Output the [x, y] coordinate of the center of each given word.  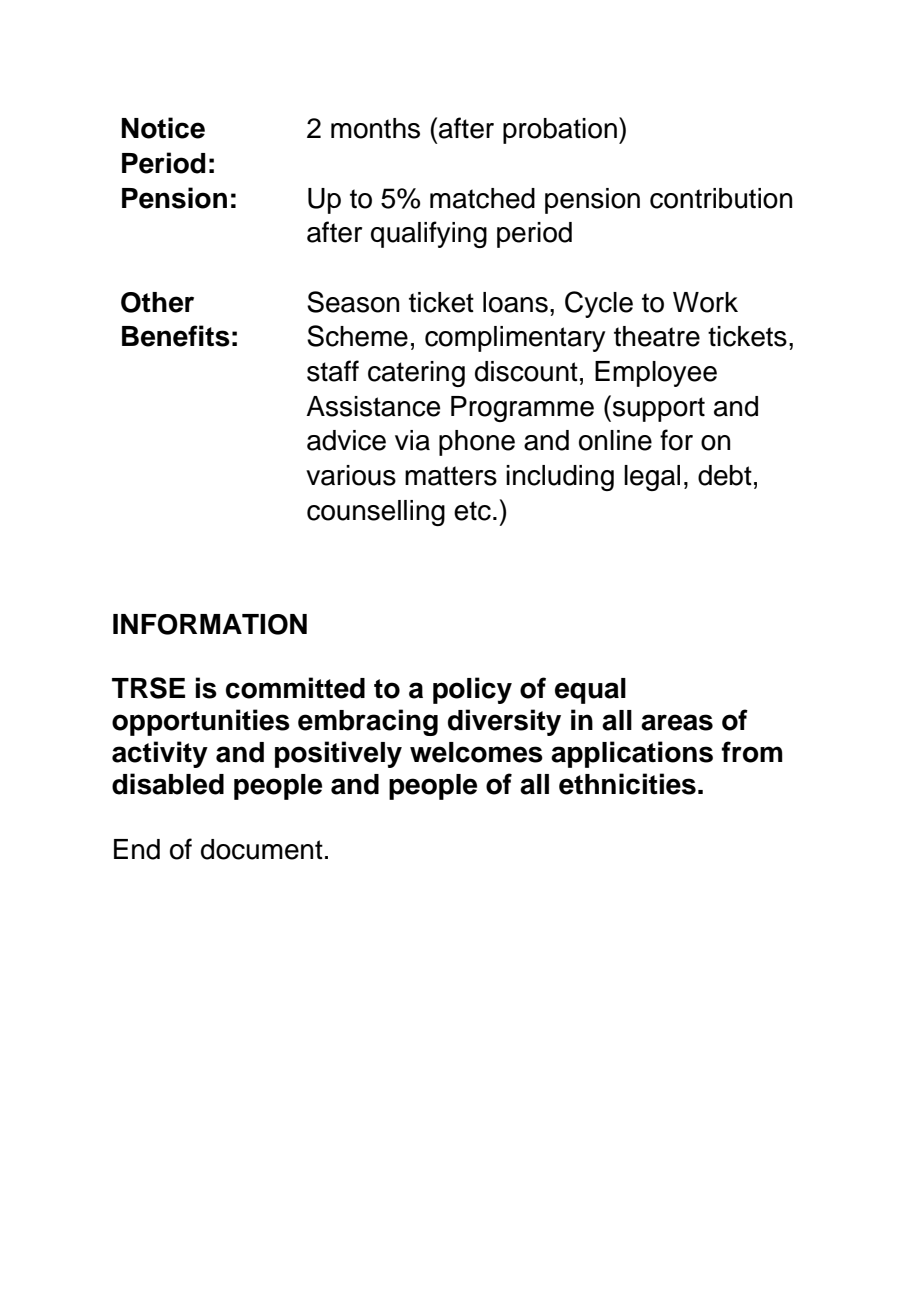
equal [590, 691]
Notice [163, 128]
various [351, 475]
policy [472, 690]
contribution [721, 198]
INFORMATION [210, 624]
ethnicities [627, 784]
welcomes [476, 752]
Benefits [176, 336]
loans [515, 302]
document [262, 849]
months [375, 128]
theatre [657, 336]
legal [652, 478]
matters [451, 476]
